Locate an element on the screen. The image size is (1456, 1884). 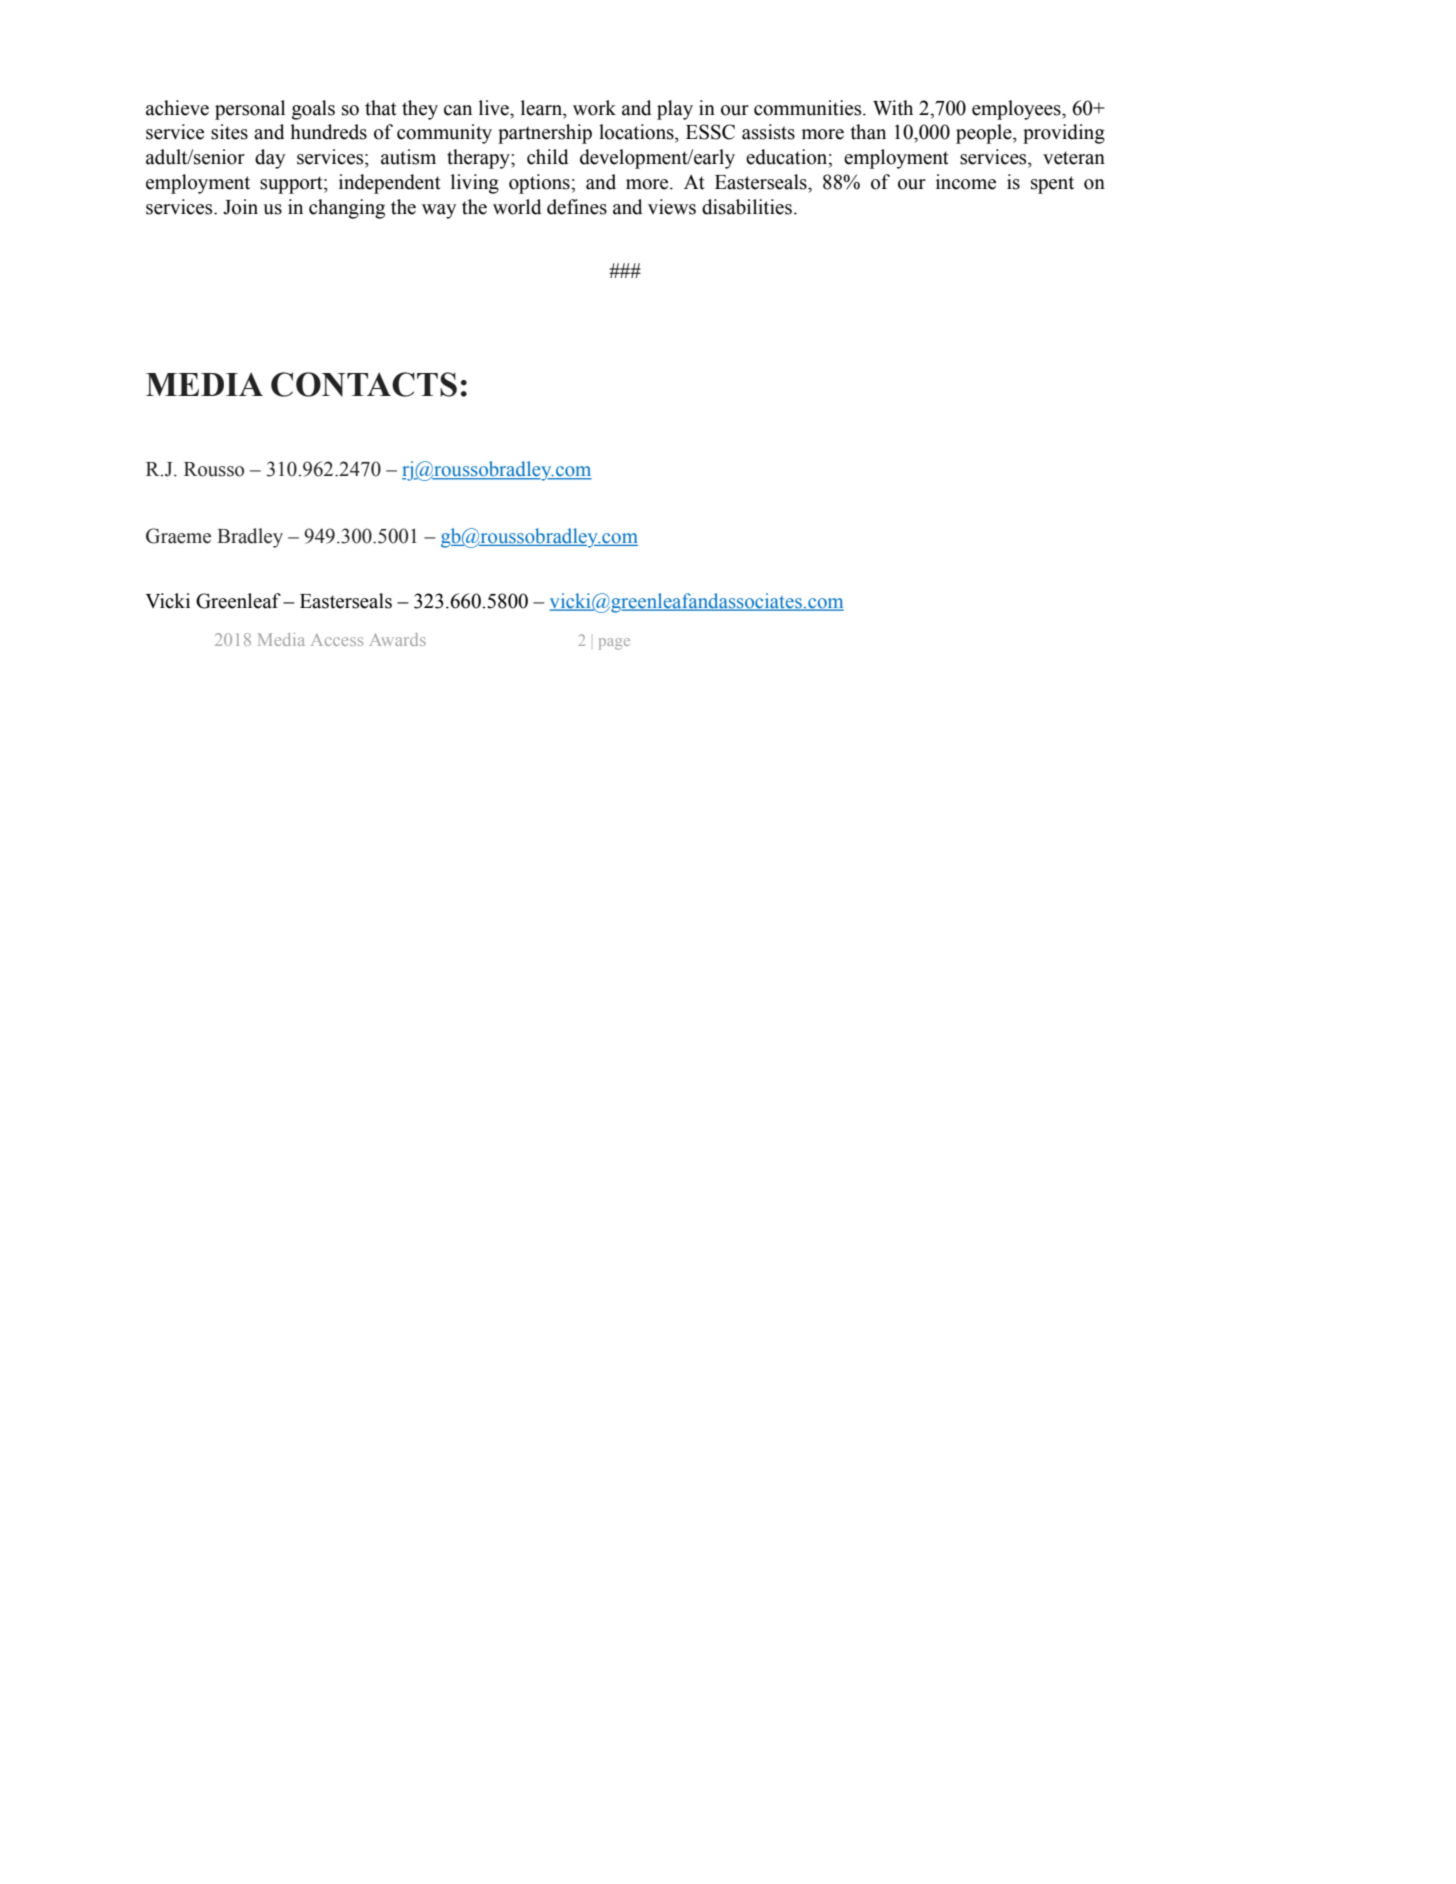
Graeme is located at coordinates (178, 536).
